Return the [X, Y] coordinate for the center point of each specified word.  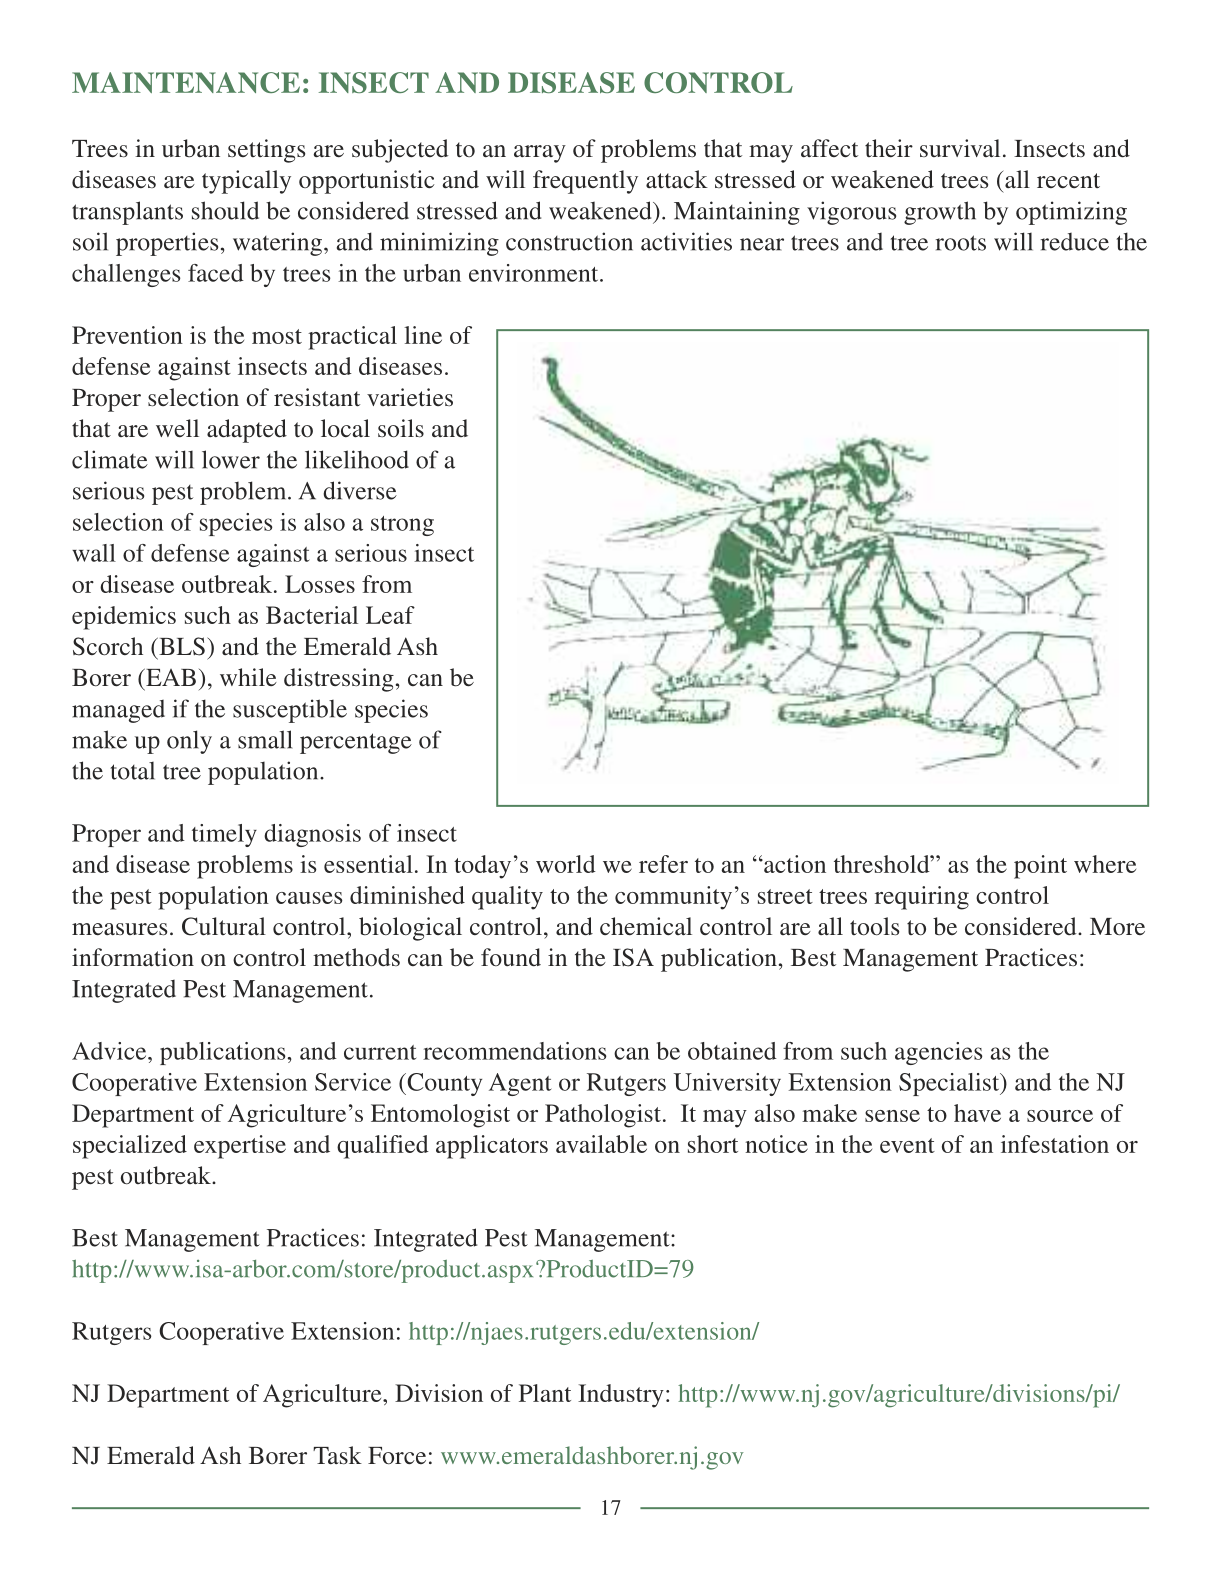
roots [961, 243]
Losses [320, 584]
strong [402, 526]
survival [960, 148]
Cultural [224, 926]
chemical [646, 926]
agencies [939, 1053]
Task [337, 1455]
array [540, 154]
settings [266, 151]
